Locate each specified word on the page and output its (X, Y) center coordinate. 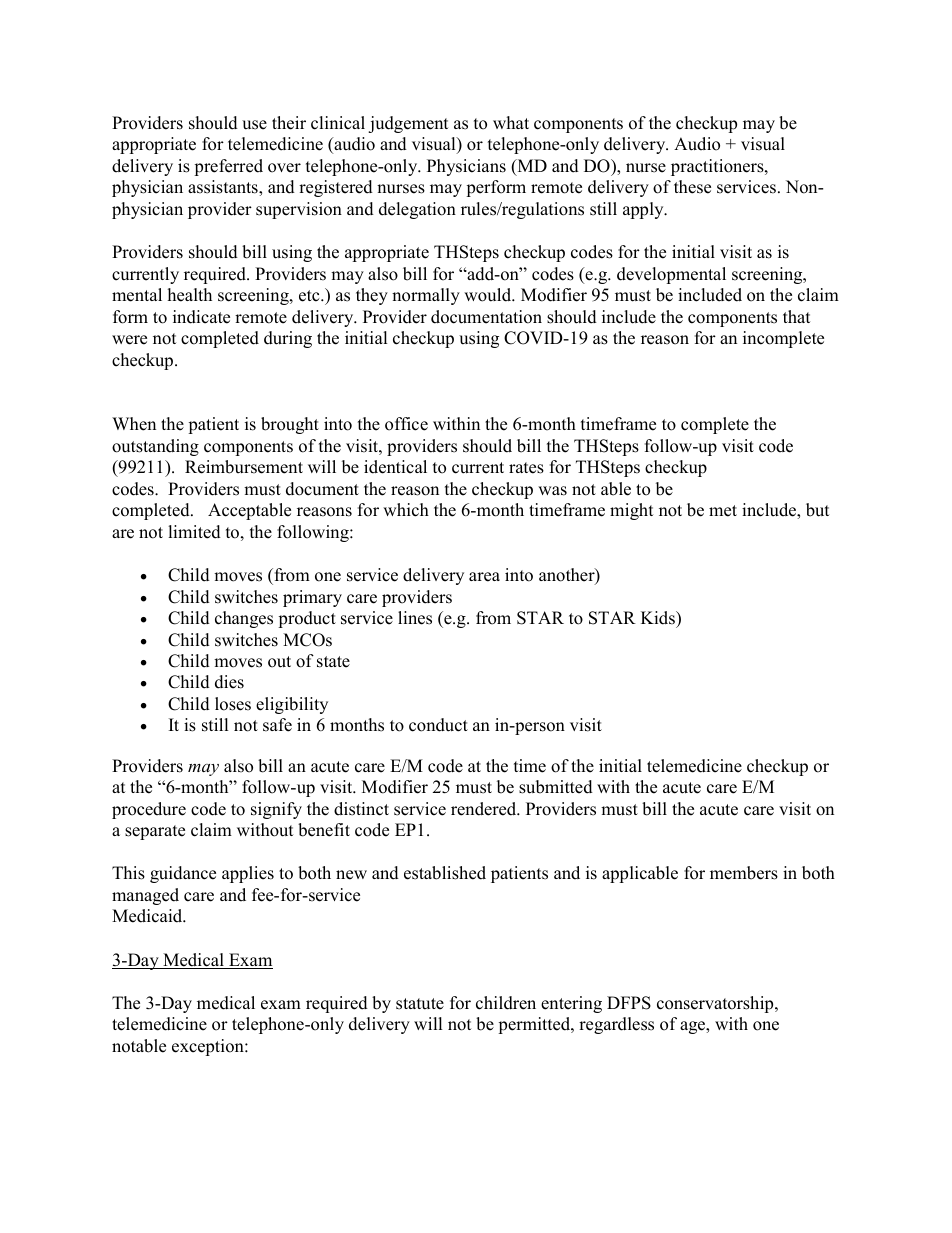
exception (209, 1047)
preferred (228, 167)
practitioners (718, 167)
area (484, 577)
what (511, 122)
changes (244, 619)
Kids (659, 618)
